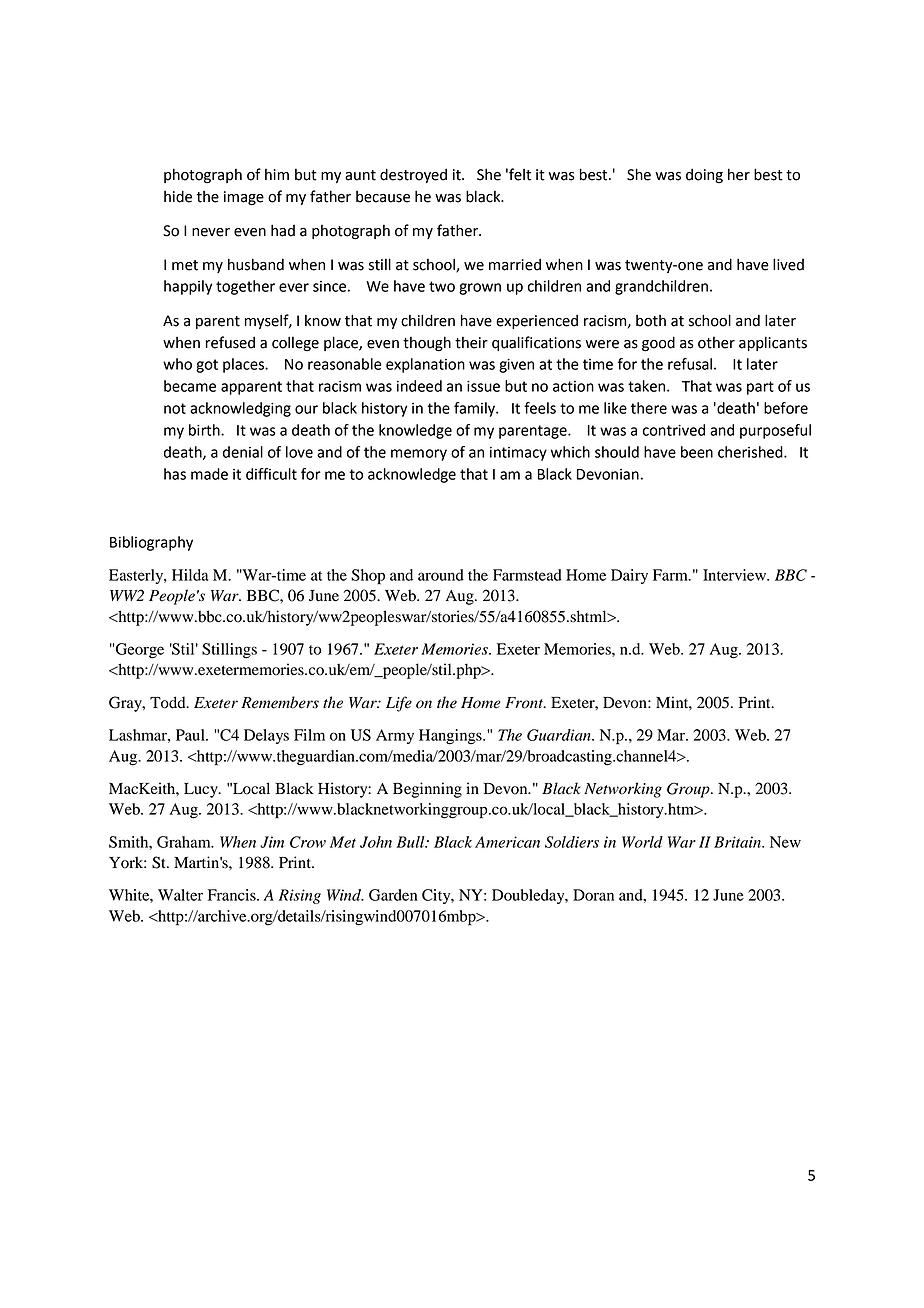  I want to click on destroyed, so click(413, 175).
